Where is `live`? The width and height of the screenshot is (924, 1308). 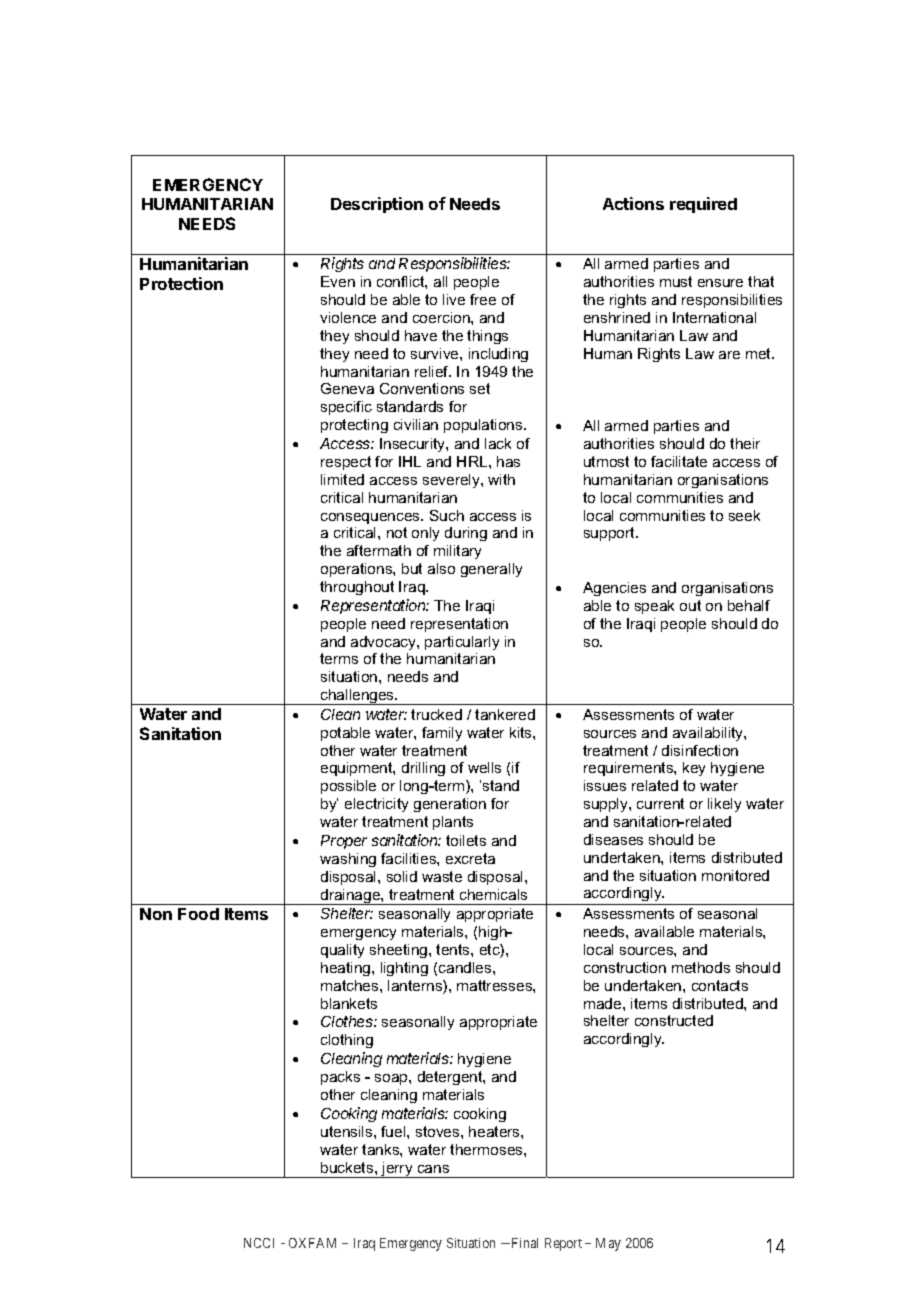
live is located at coordinates (454, 299).
